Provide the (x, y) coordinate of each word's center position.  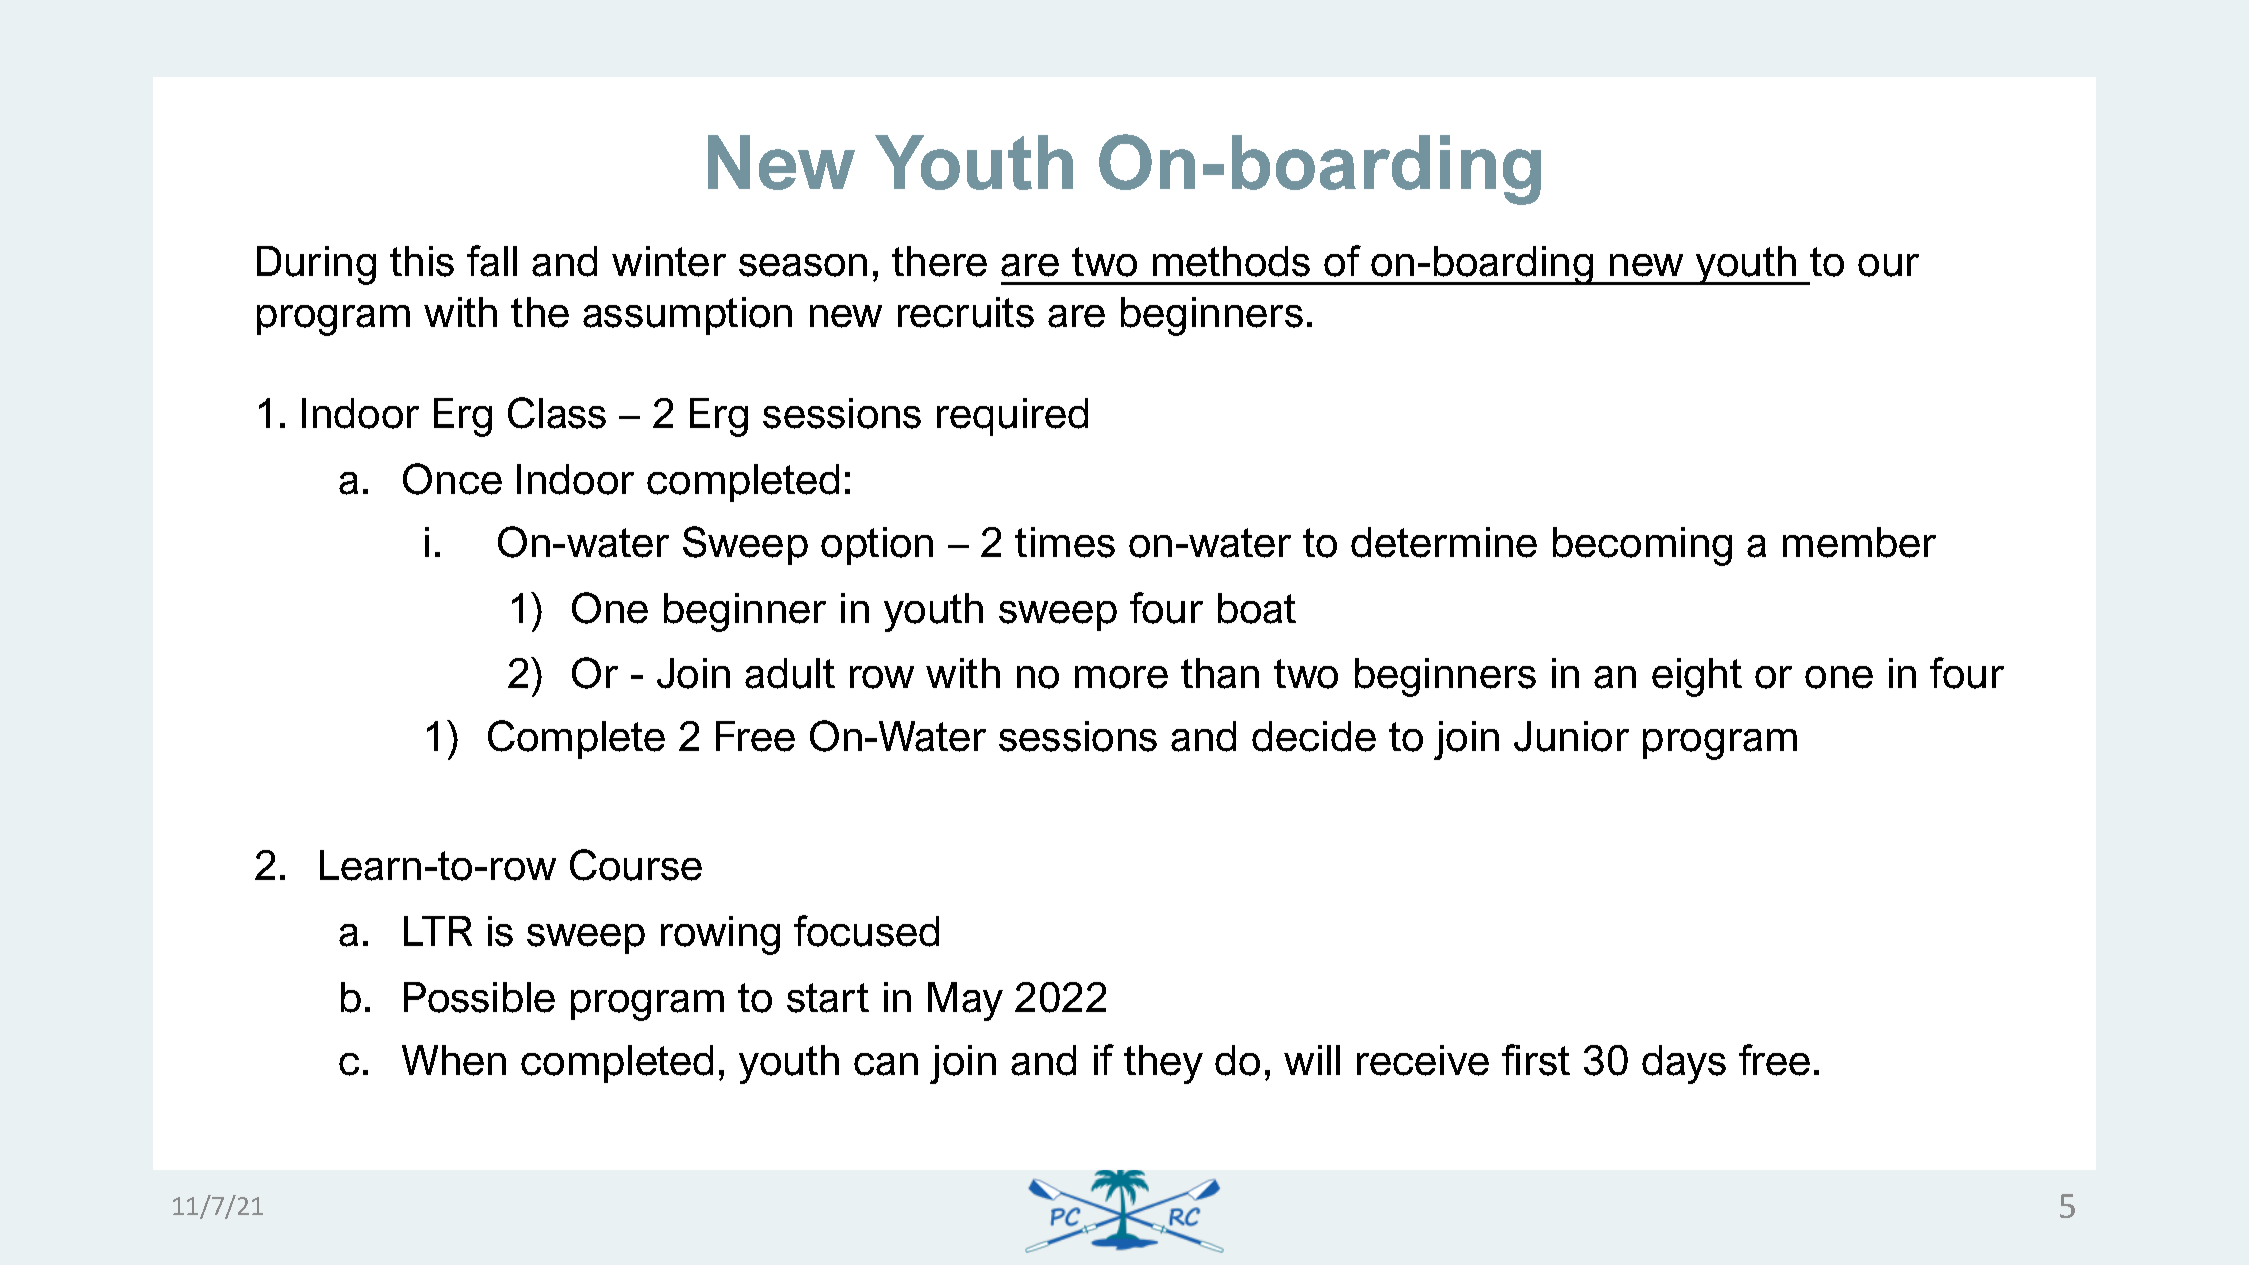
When (454, 1060)
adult (790, 673)
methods (1231, 261)
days (1684, 1064)
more (1121, 677)
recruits (966, 312)
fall (492, 261)
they (1163, 1064)
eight (1697, 677)
